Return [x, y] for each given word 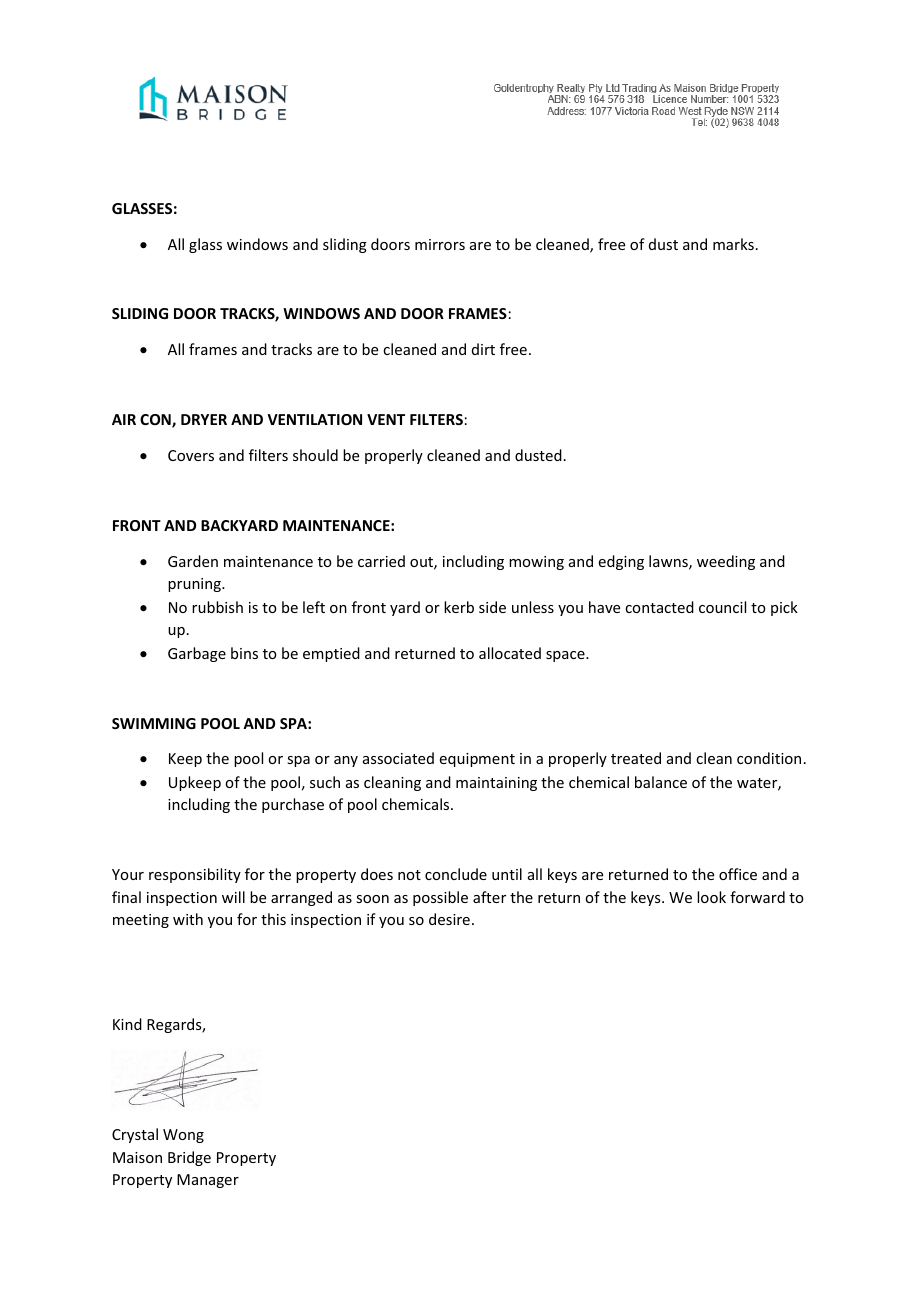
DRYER [204, 419]
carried [381, 561]
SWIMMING [154, 723]
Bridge [189, 1158]
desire [449, 919]
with [188, 919]
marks [733, 244]
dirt [483, 349]
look [711, 897]
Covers [191, 455]
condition [769, 758]
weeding [726, 562]
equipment [477, 760]
